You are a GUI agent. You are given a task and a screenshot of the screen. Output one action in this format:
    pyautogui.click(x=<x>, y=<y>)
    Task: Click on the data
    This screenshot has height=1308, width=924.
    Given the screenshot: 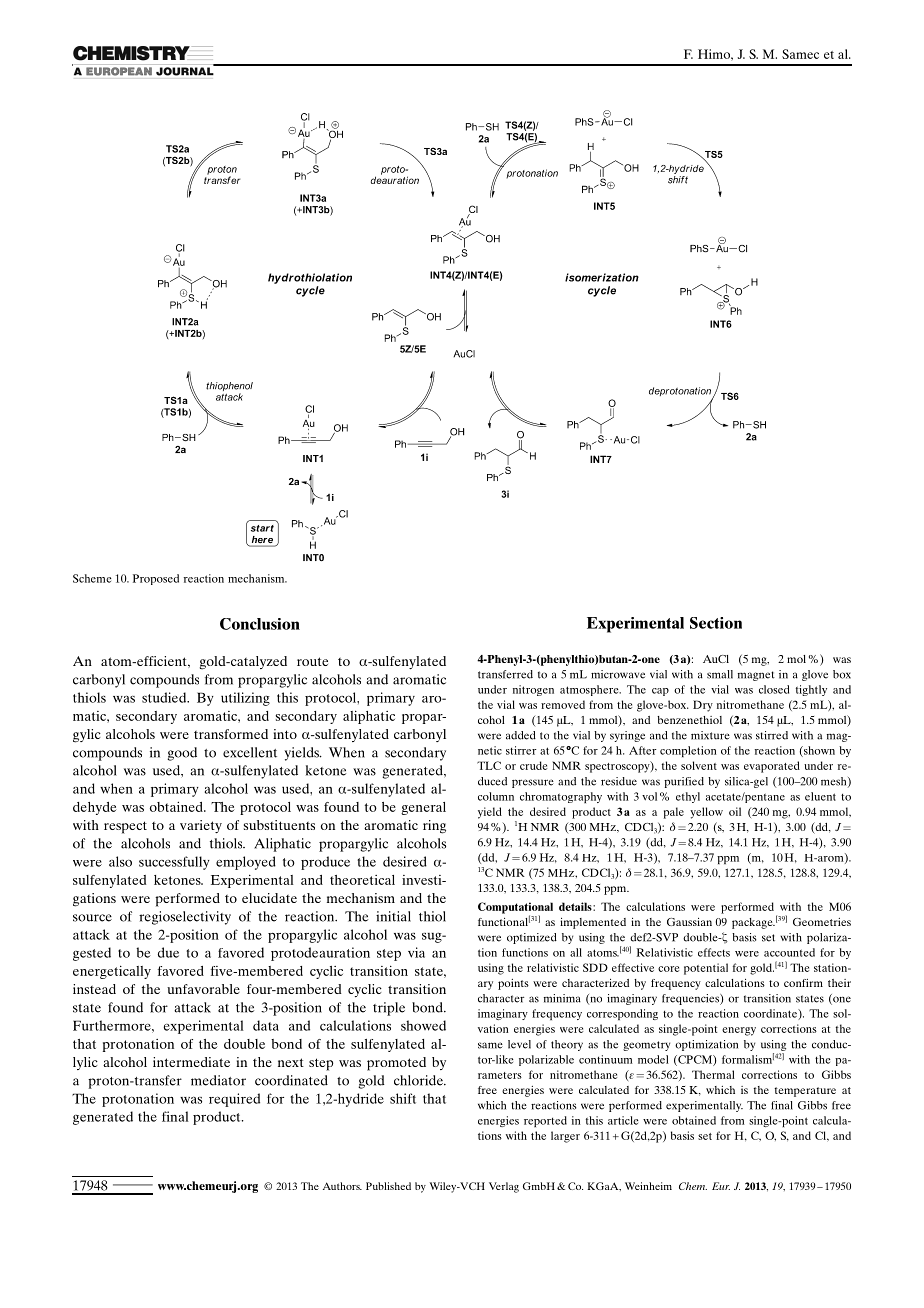 What is the action you would take?
    pyautogui.click(x=266, y=1025)
